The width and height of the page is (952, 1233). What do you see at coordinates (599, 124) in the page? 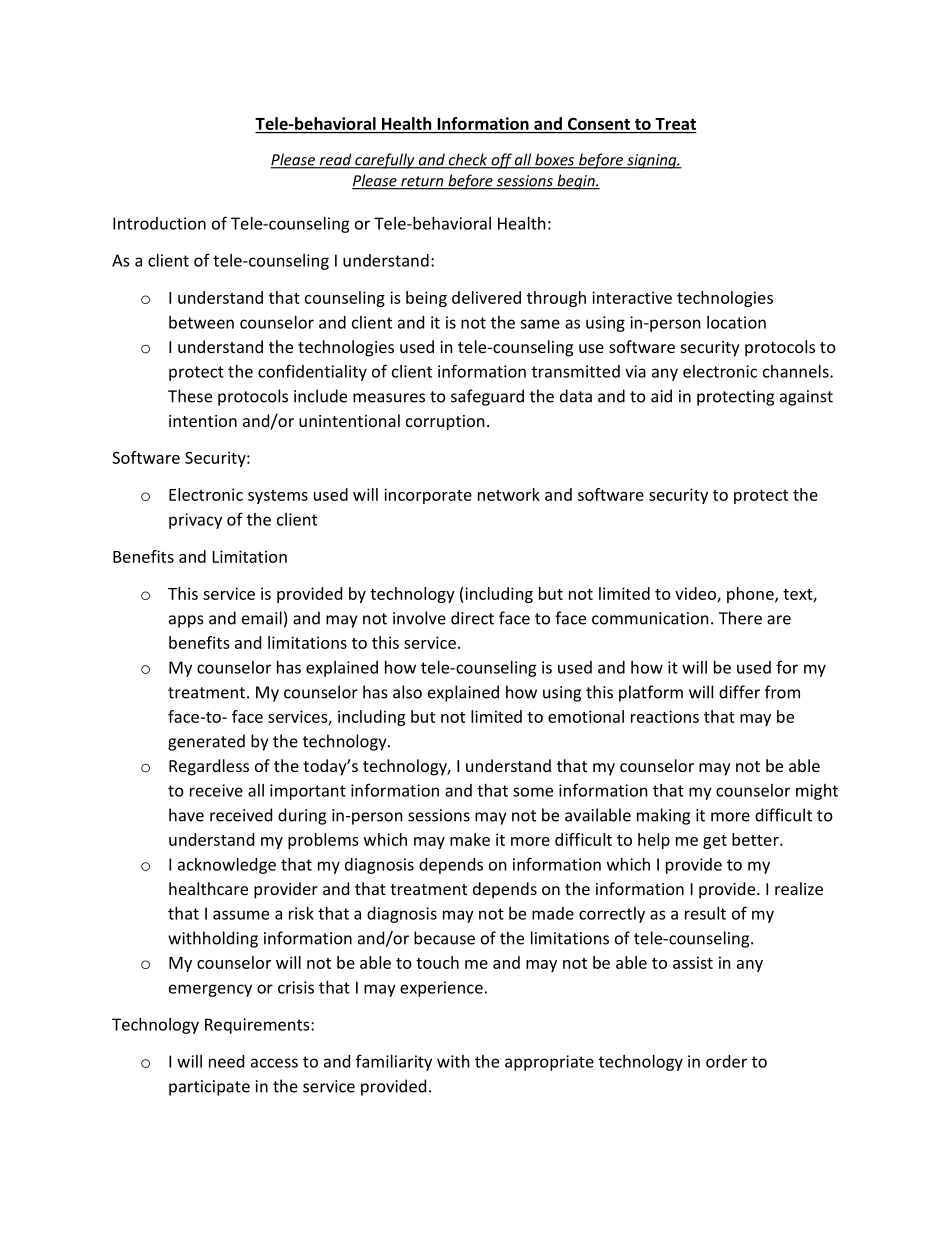
I see `Consent` at bounding box center [599, 124].
